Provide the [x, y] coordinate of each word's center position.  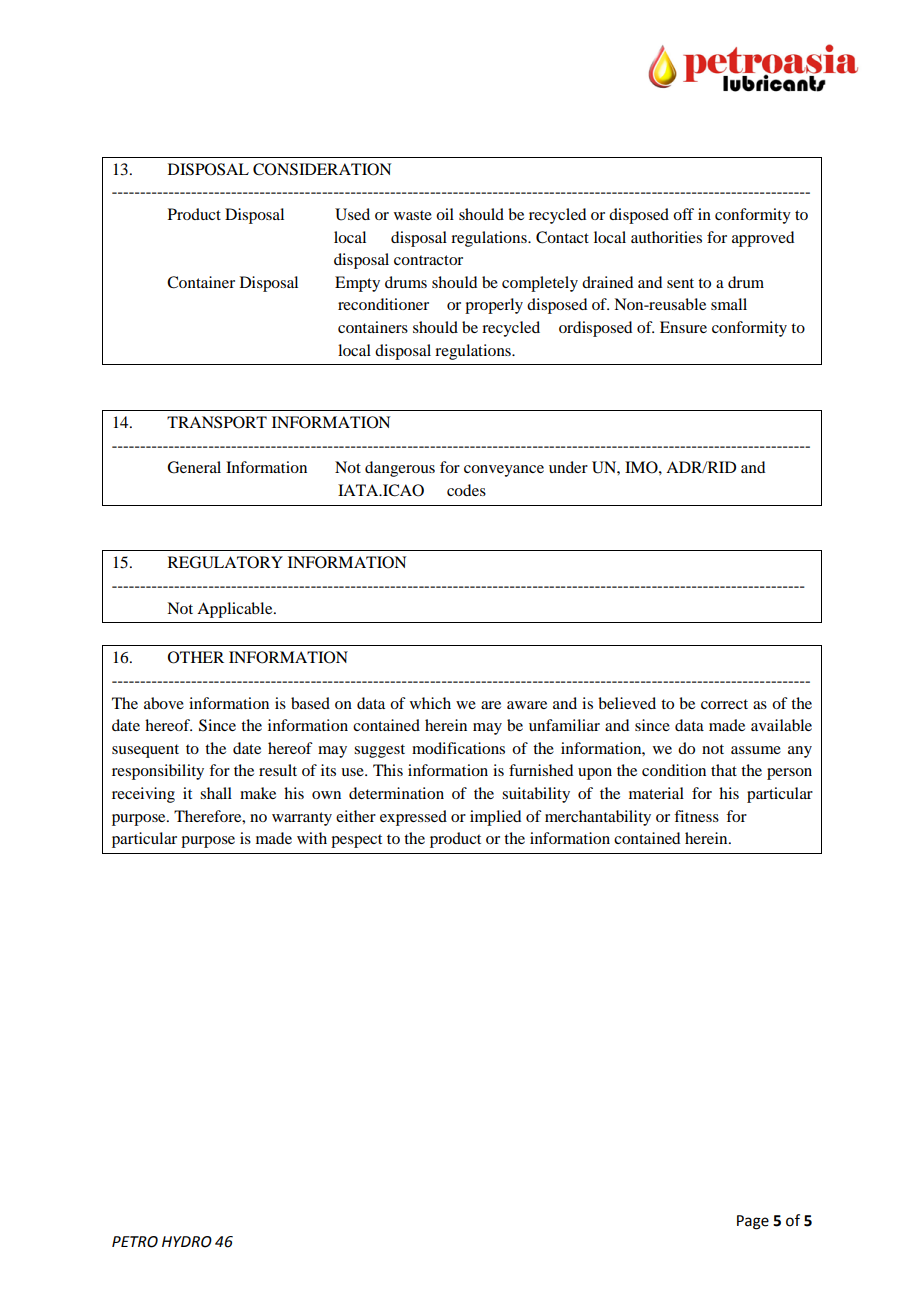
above [164, 703]
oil [445, 214]
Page [753, 1222]
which [430, 703]
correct [724, 704]
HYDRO [187, 1242]
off [683, 214]
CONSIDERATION [322, 169]
